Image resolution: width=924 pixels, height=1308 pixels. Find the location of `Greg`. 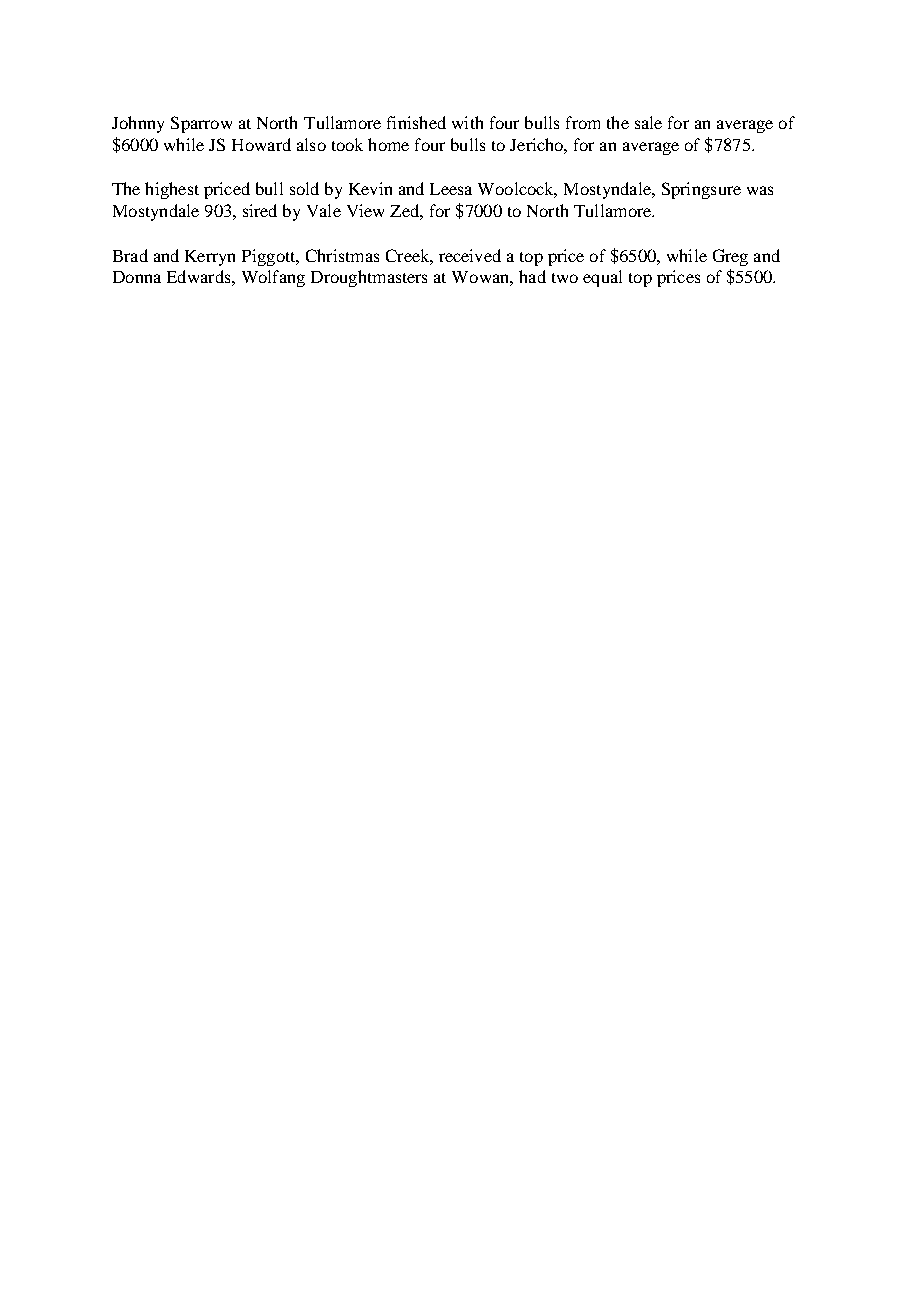

Greg is located at coordinates (730, 257).
